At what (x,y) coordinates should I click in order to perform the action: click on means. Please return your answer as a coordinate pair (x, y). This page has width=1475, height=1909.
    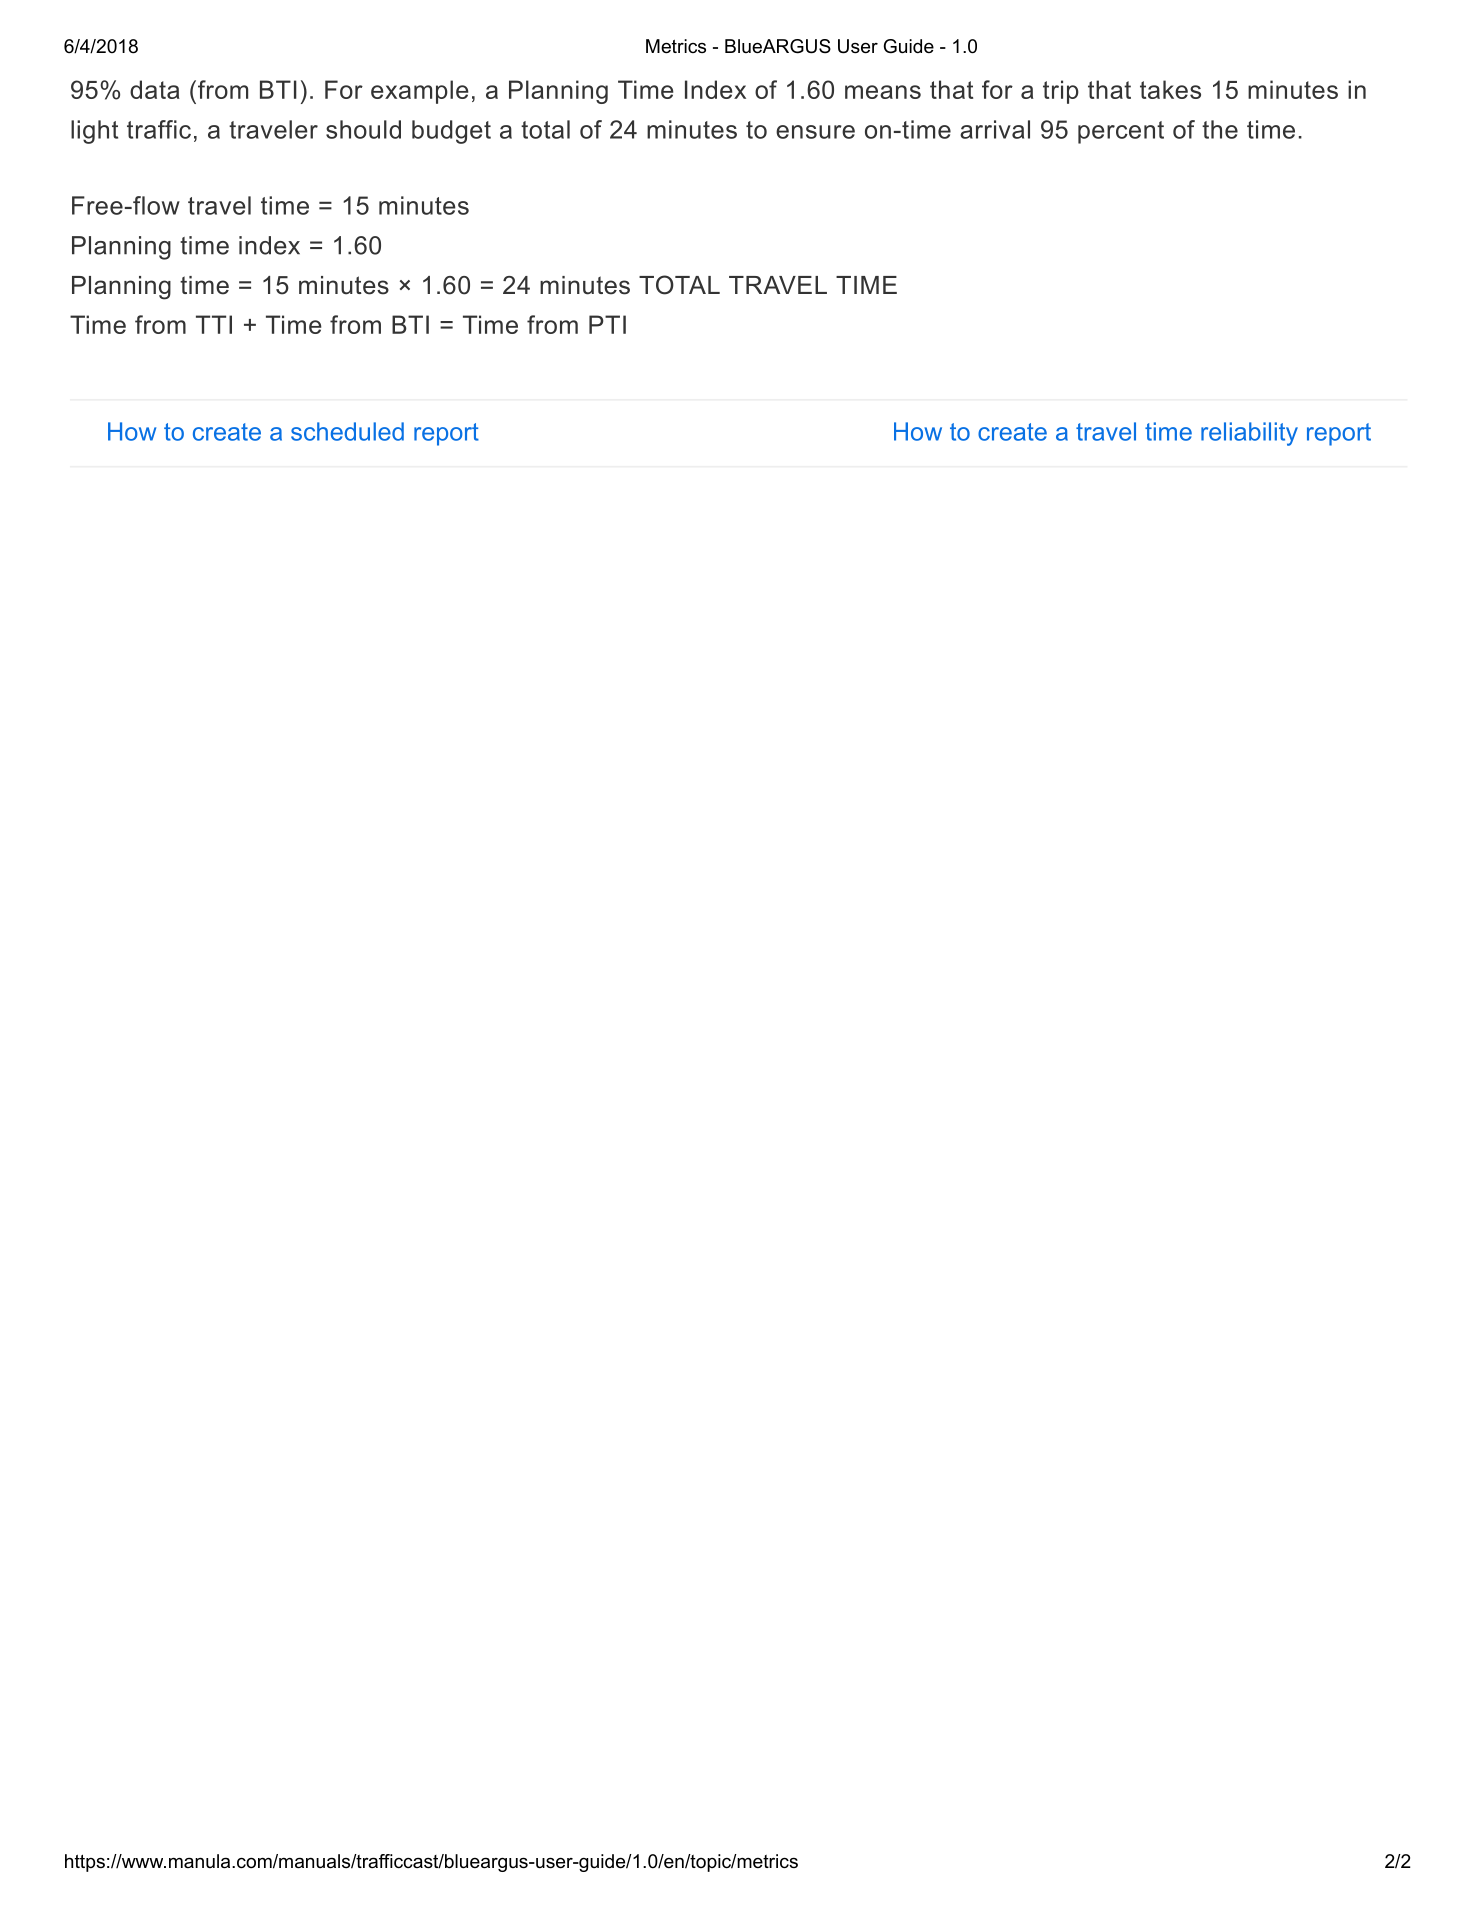
    Looking at the image, I should click on (883, 92).
